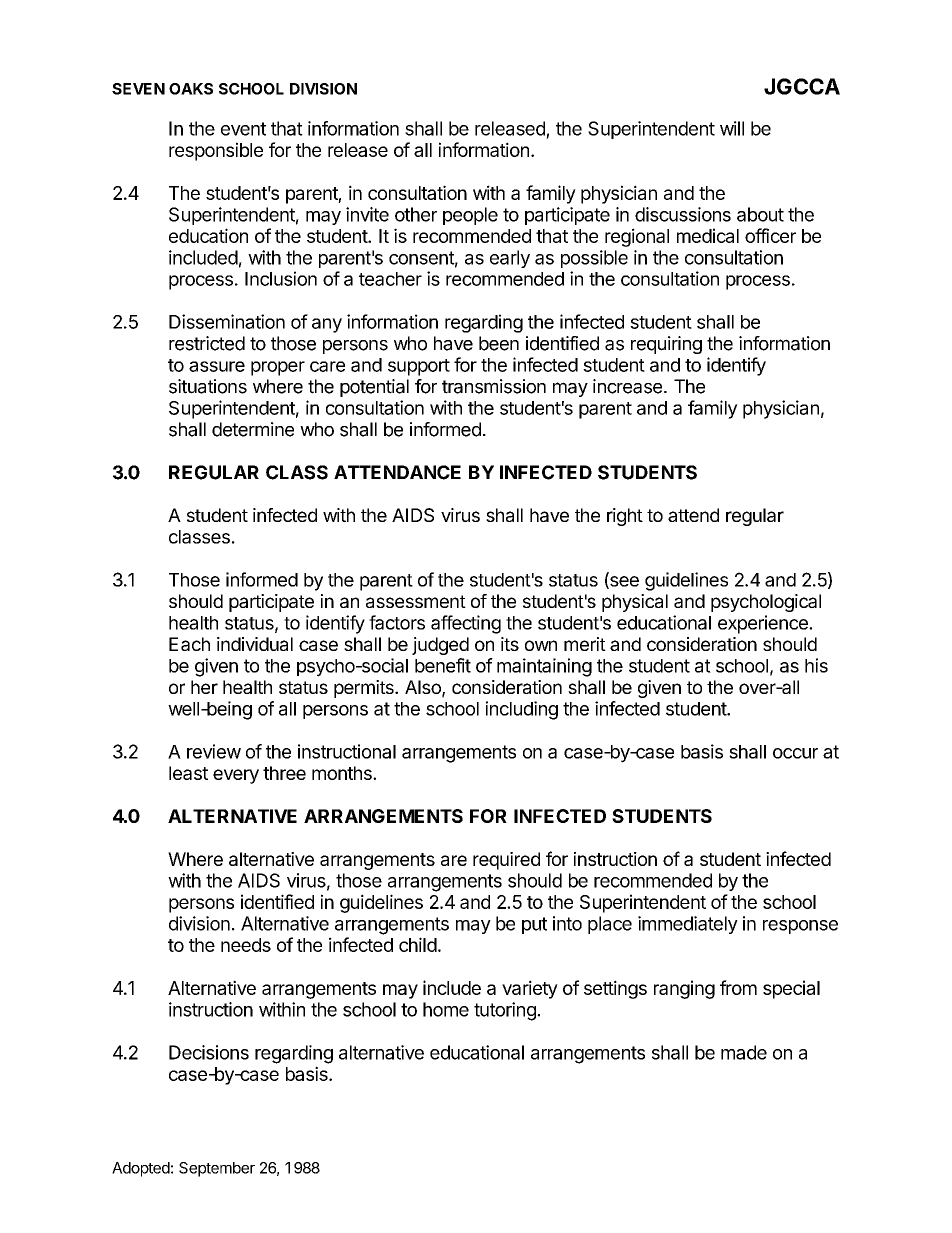  Describe the element at coordinates (470, 216) in the screenshot. I see `people` at that location.
